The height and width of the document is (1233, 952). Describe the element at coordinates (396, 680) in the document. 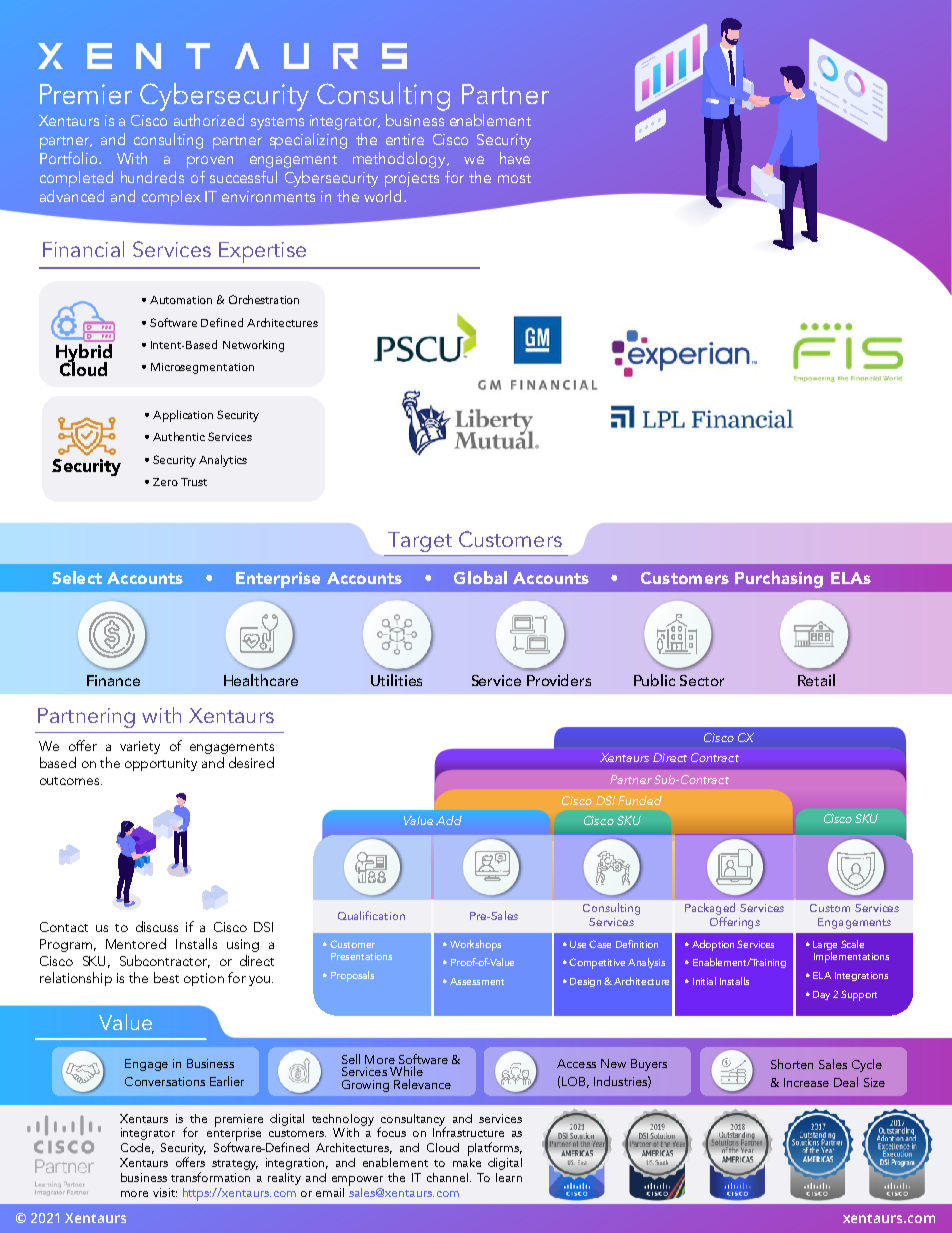

I see `Utilities` at that location.
